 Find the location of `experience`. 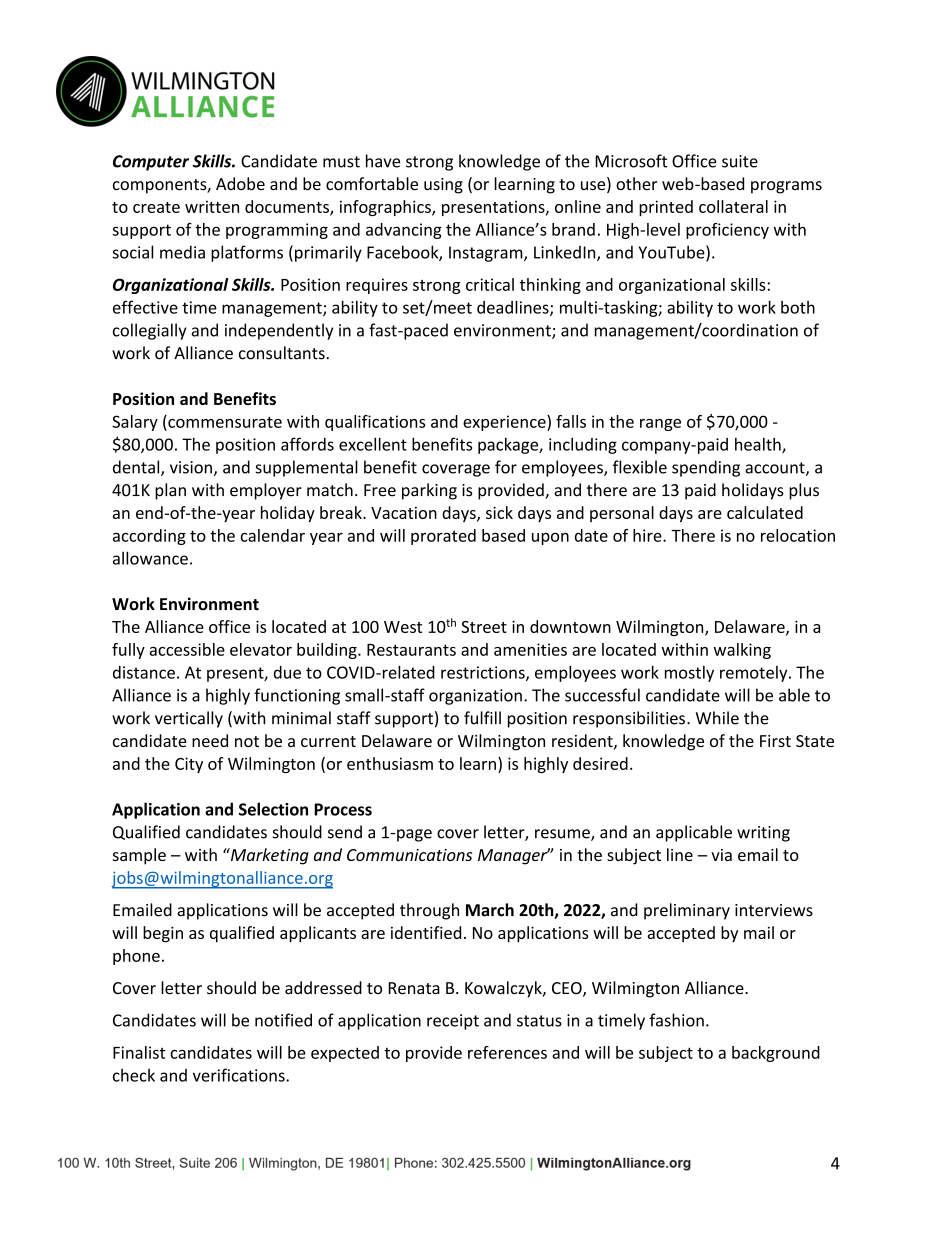

experience is located at coordinates (505, 423).
